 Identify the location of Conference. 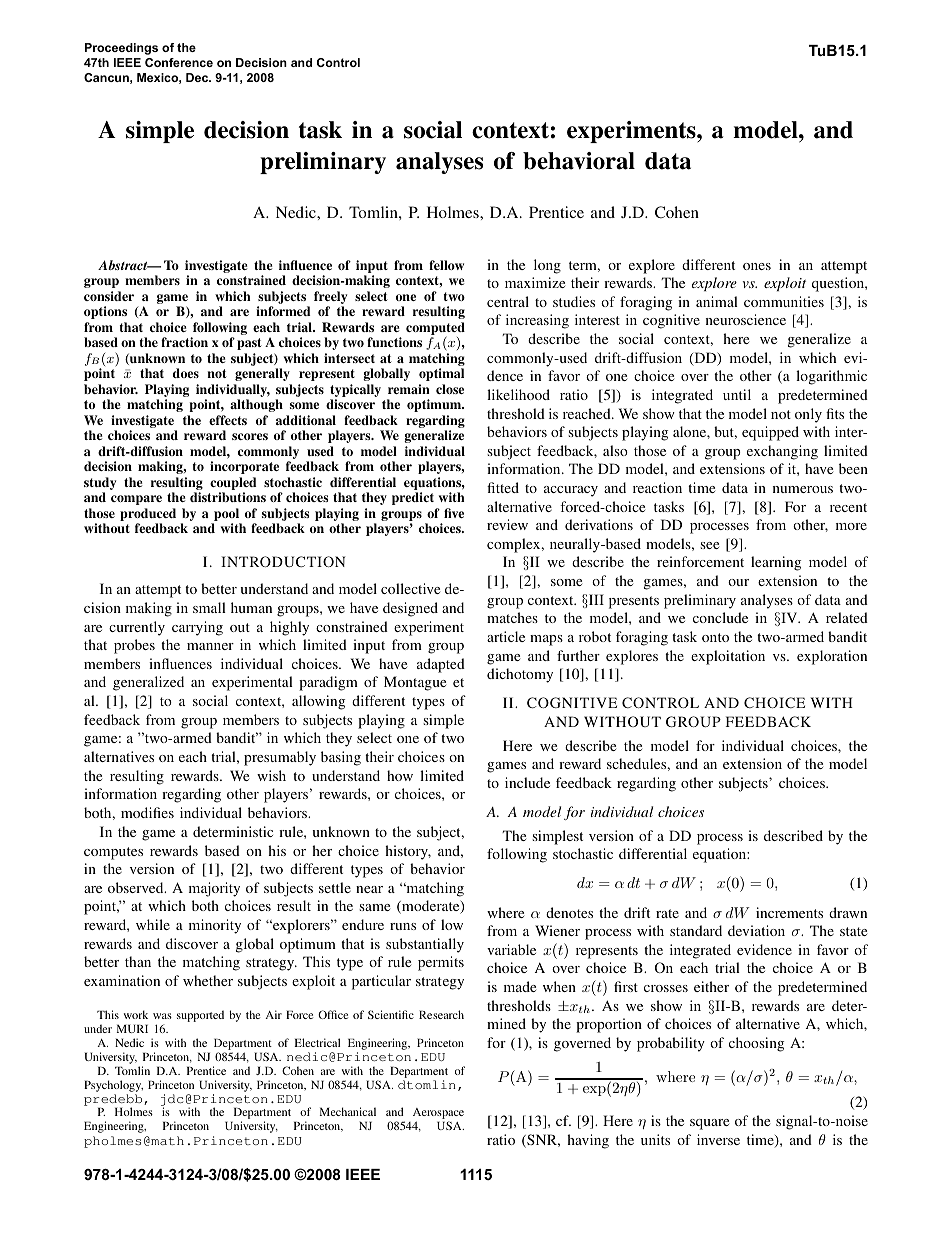
(179, 62).
